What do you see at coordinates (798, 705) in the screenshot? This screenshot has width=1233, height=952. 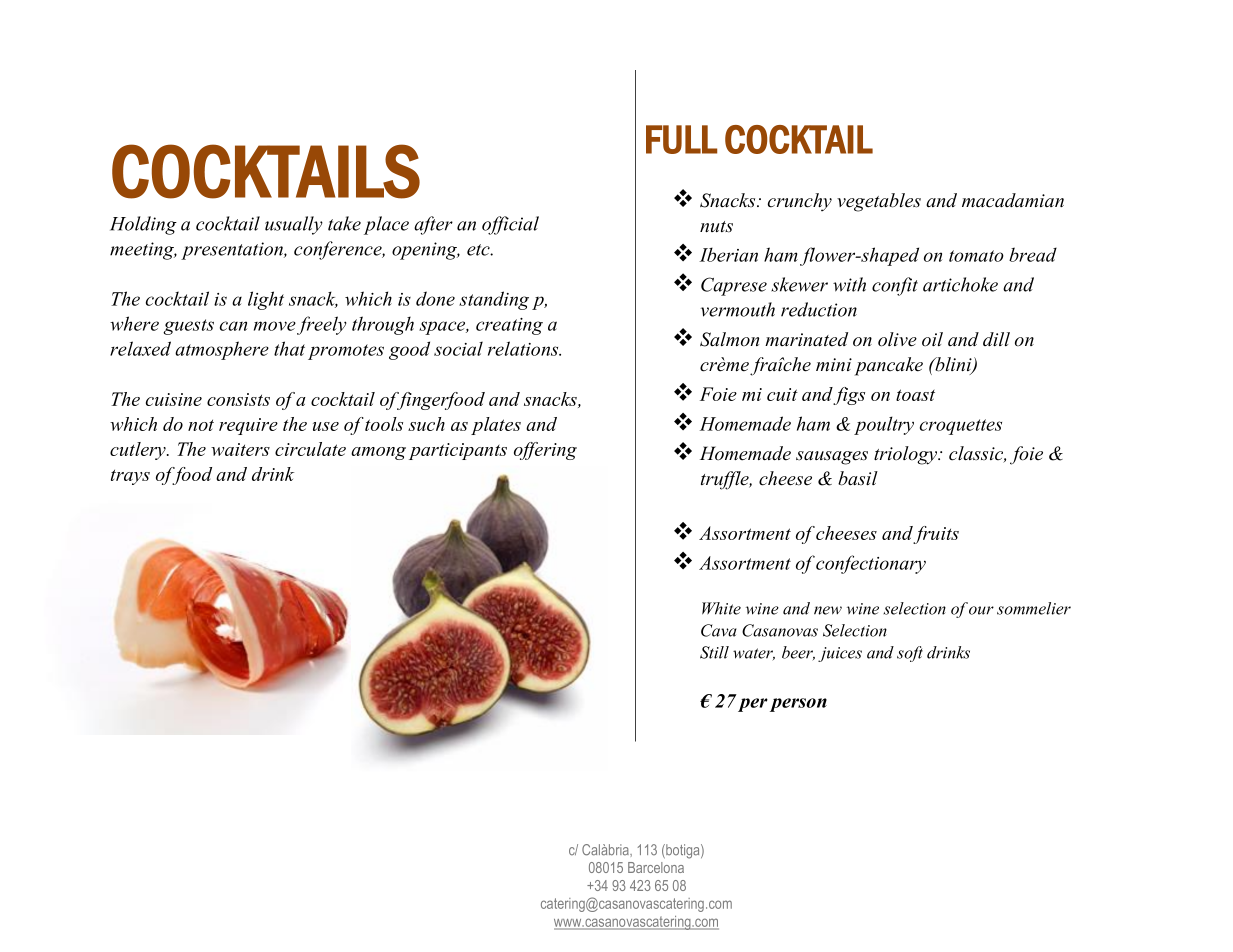 I see `person` at bounding box center [798, 705].
